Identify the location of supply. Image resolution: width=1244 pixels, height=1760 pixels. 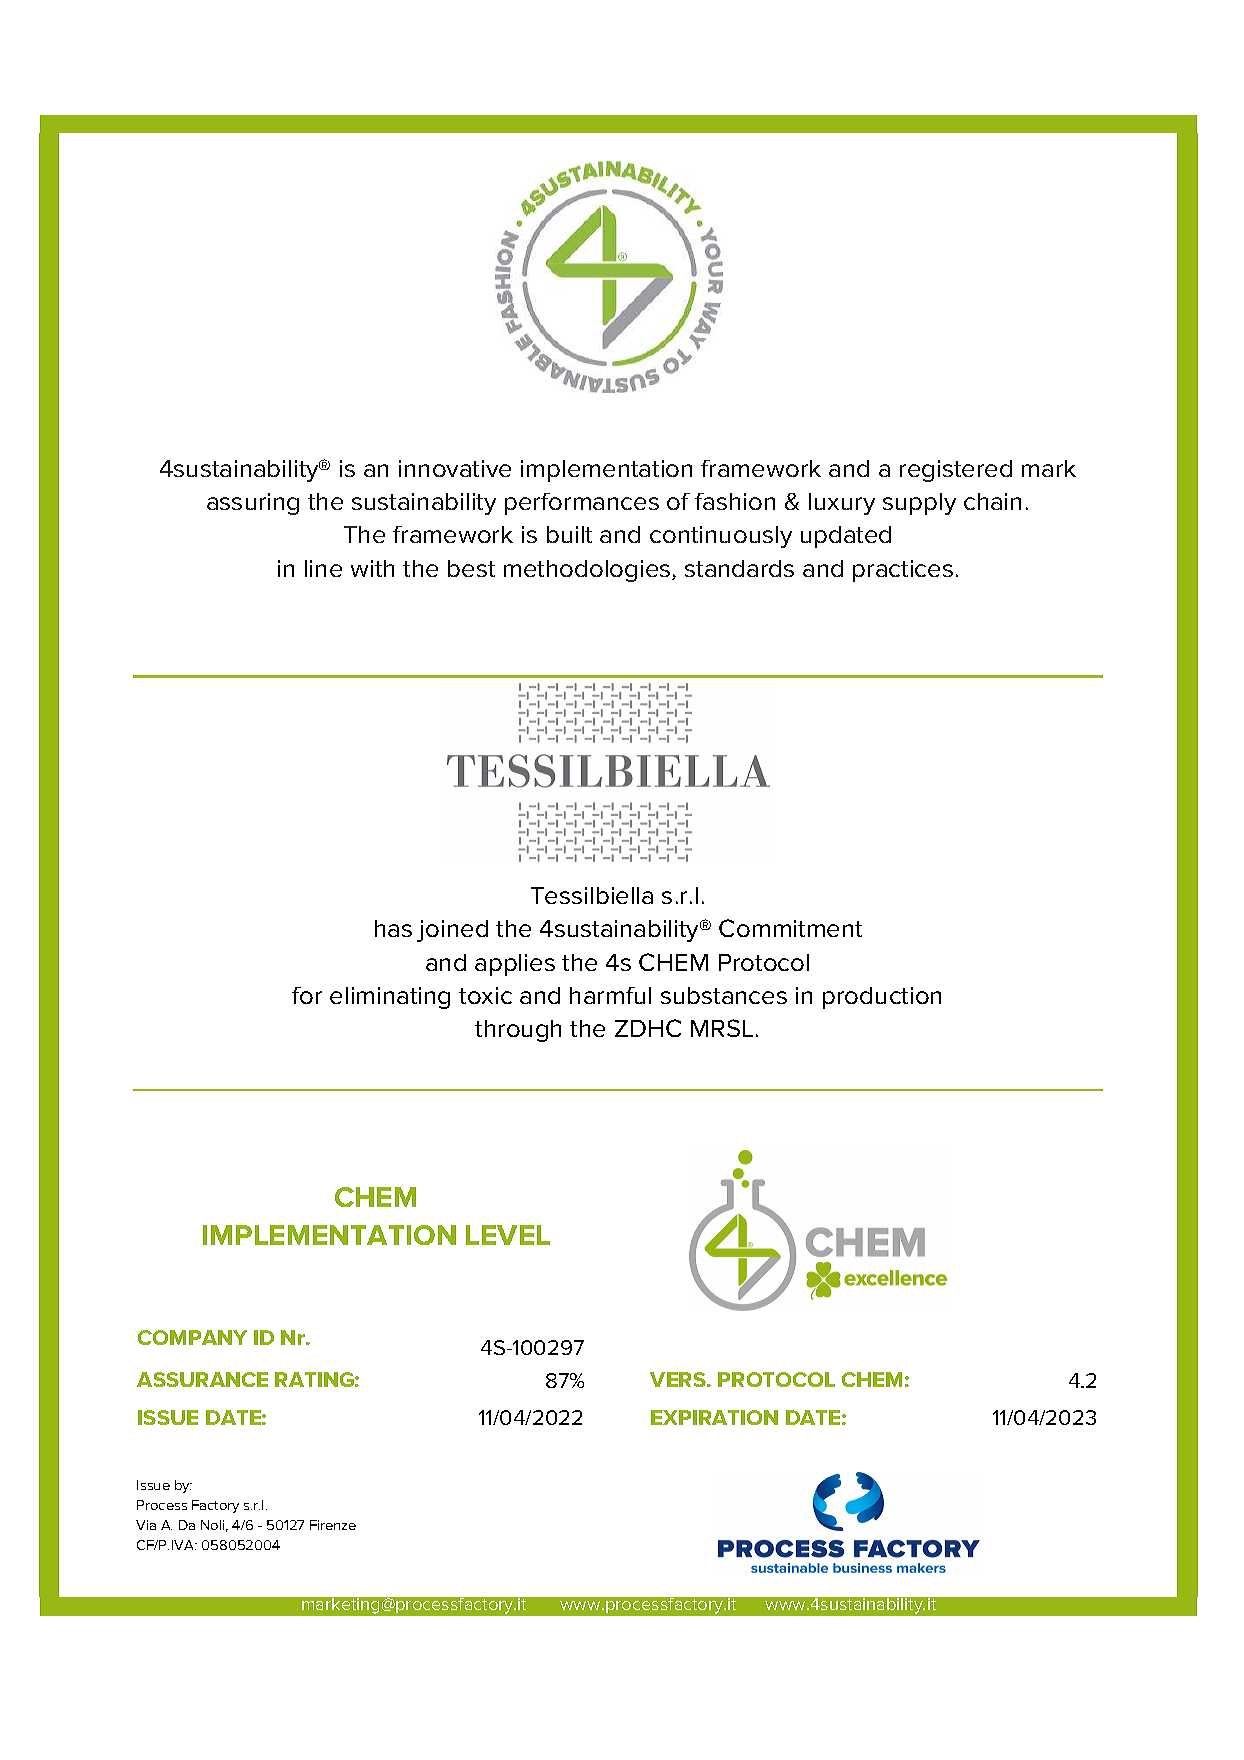
(919, 504).
